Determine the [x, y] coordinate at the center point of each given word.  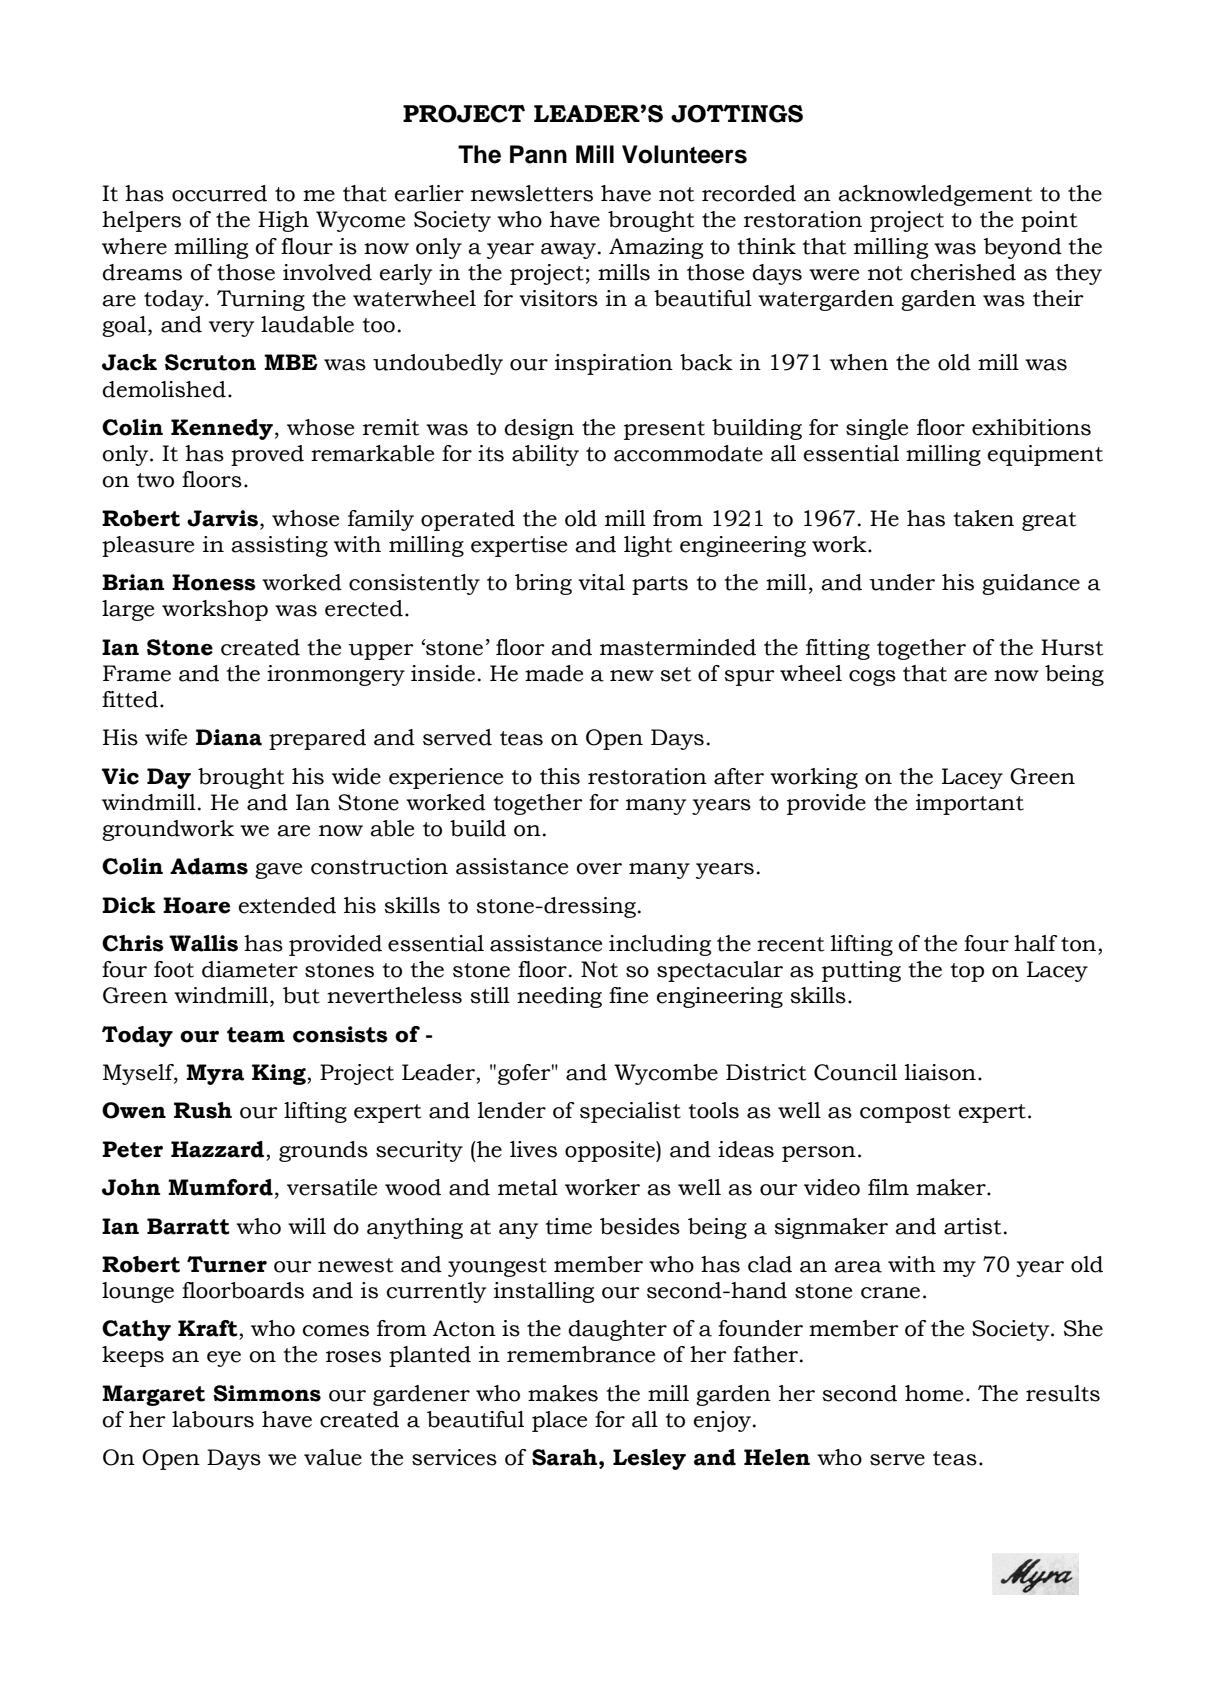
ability [545, 455]
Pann [538, 154]
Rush [203, 1110]
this [560, 776]
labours [213, 1419]
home [934, 1393]
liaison [940, 1072]
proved [267, 455]
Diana [229, 737]
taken [983, 518]
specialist [630, 1112]
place [559, 1421]
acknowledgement [935, 195]
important [970, 804]
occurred [219, 193]
